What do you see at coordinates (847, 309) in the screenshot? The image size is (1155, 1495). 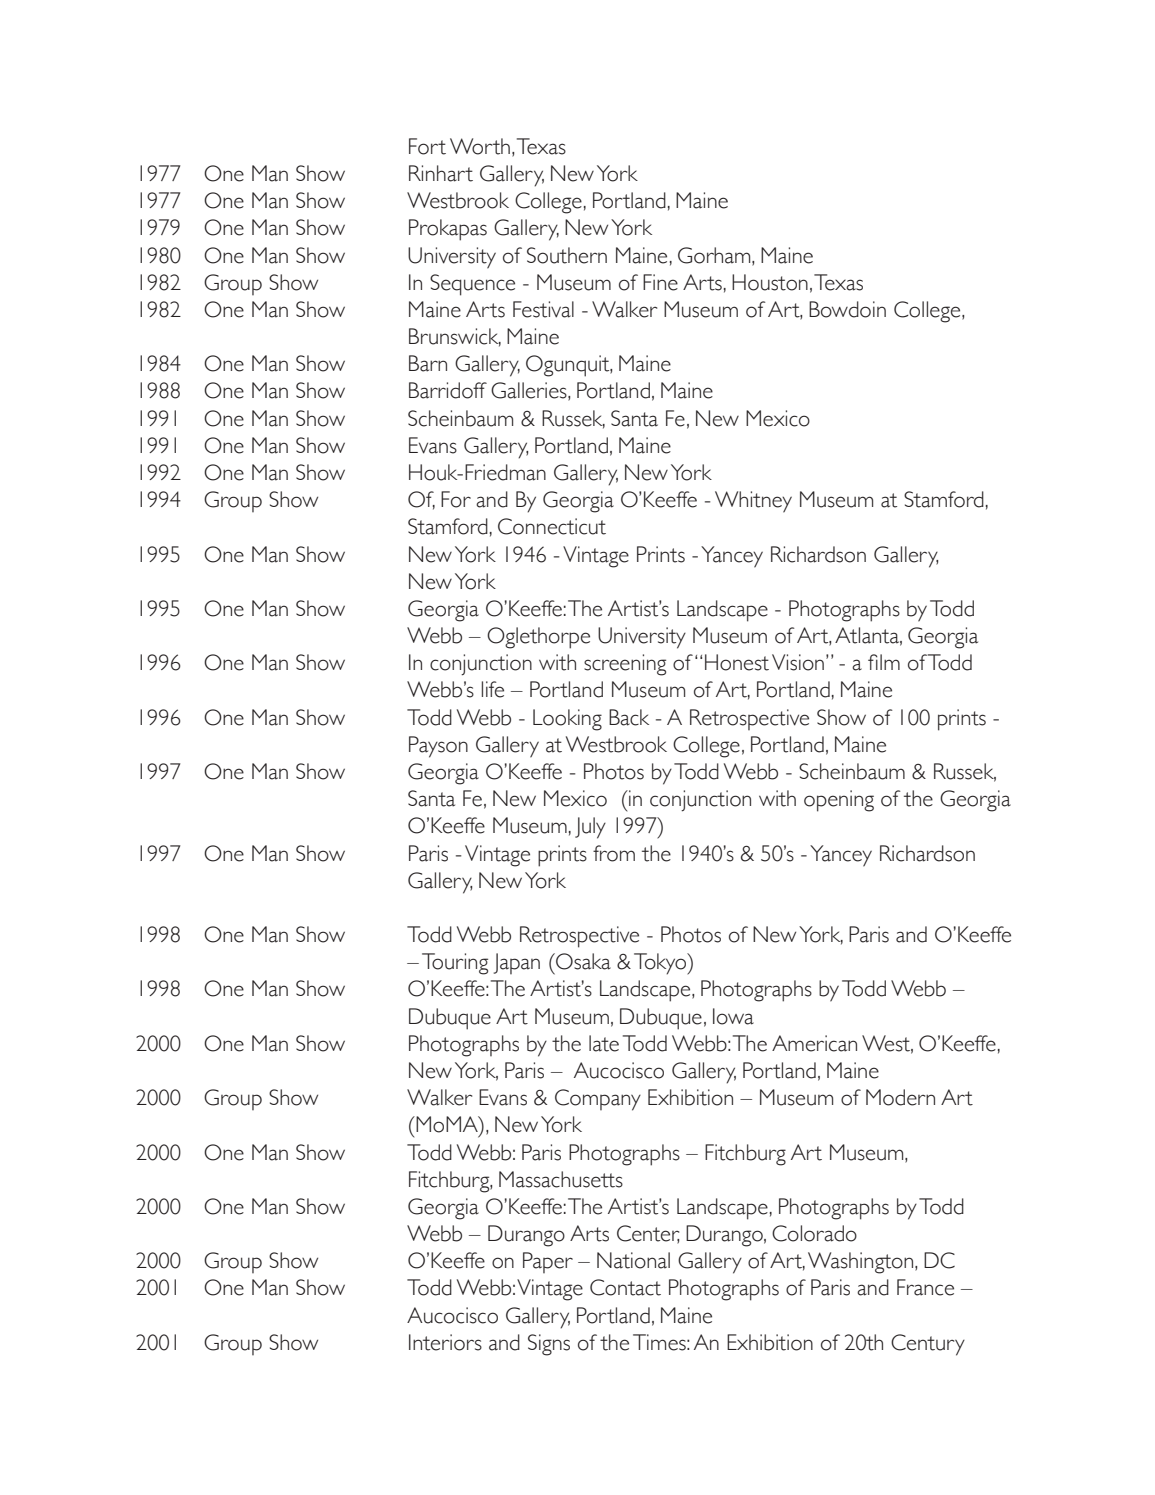 I see `Bowdoin` at bounding box center [847, 309].
